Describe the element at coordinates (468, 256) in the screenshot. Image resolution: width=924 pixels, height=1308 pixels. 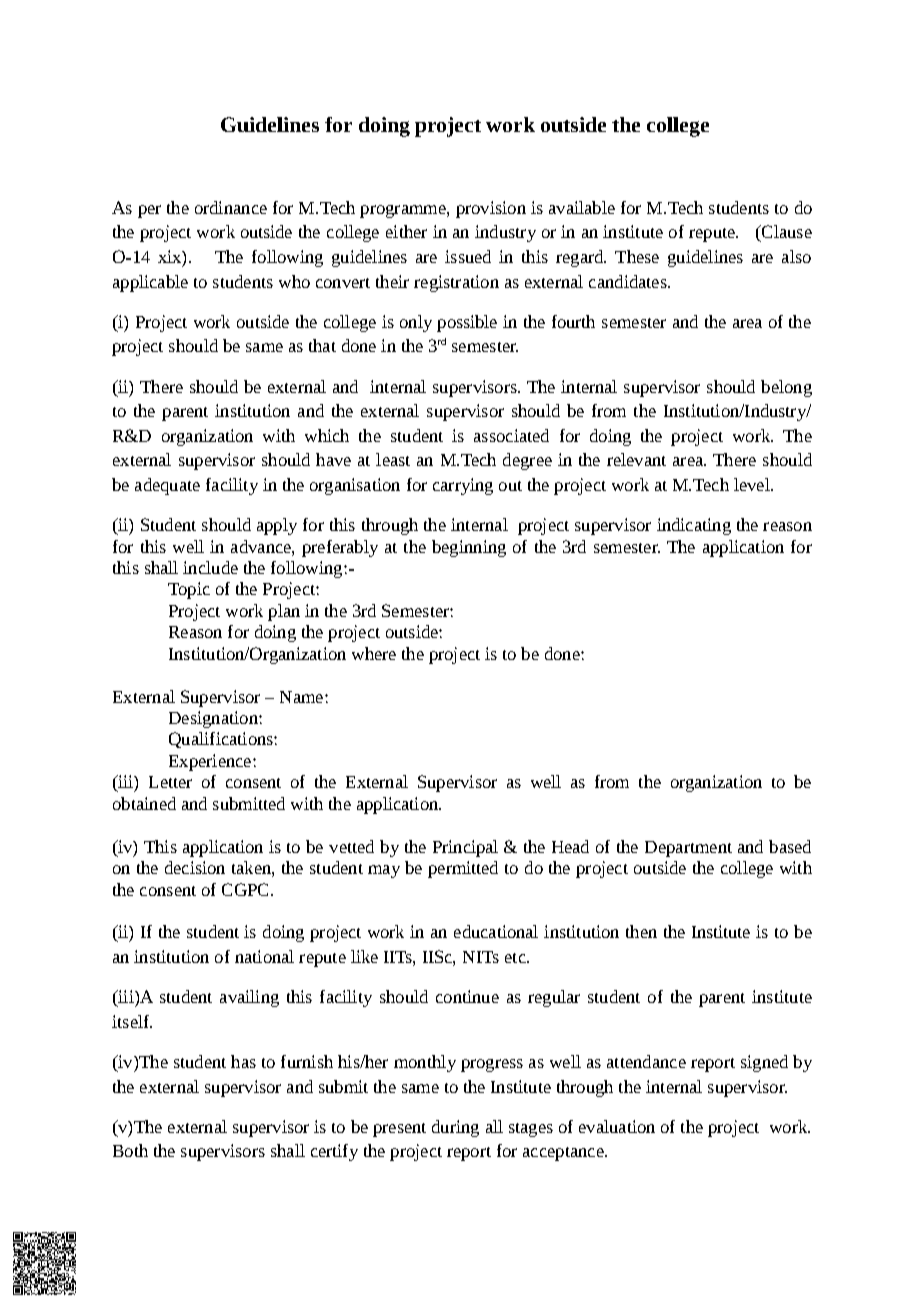
I see `issued` at that location.
